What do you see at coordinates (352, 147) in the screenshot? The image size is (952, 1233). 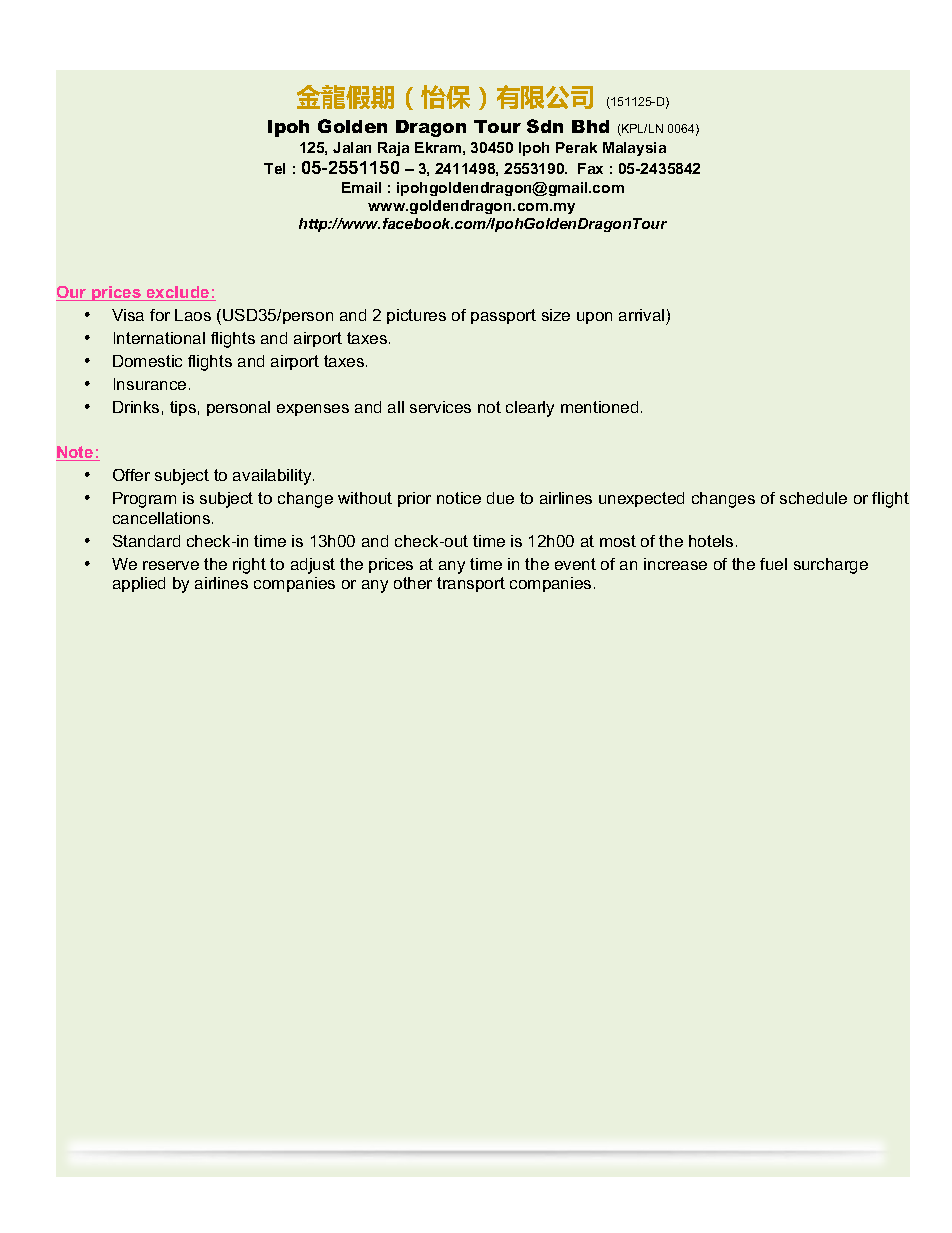 I see `Jalan` at bounding box center [352, 147].
